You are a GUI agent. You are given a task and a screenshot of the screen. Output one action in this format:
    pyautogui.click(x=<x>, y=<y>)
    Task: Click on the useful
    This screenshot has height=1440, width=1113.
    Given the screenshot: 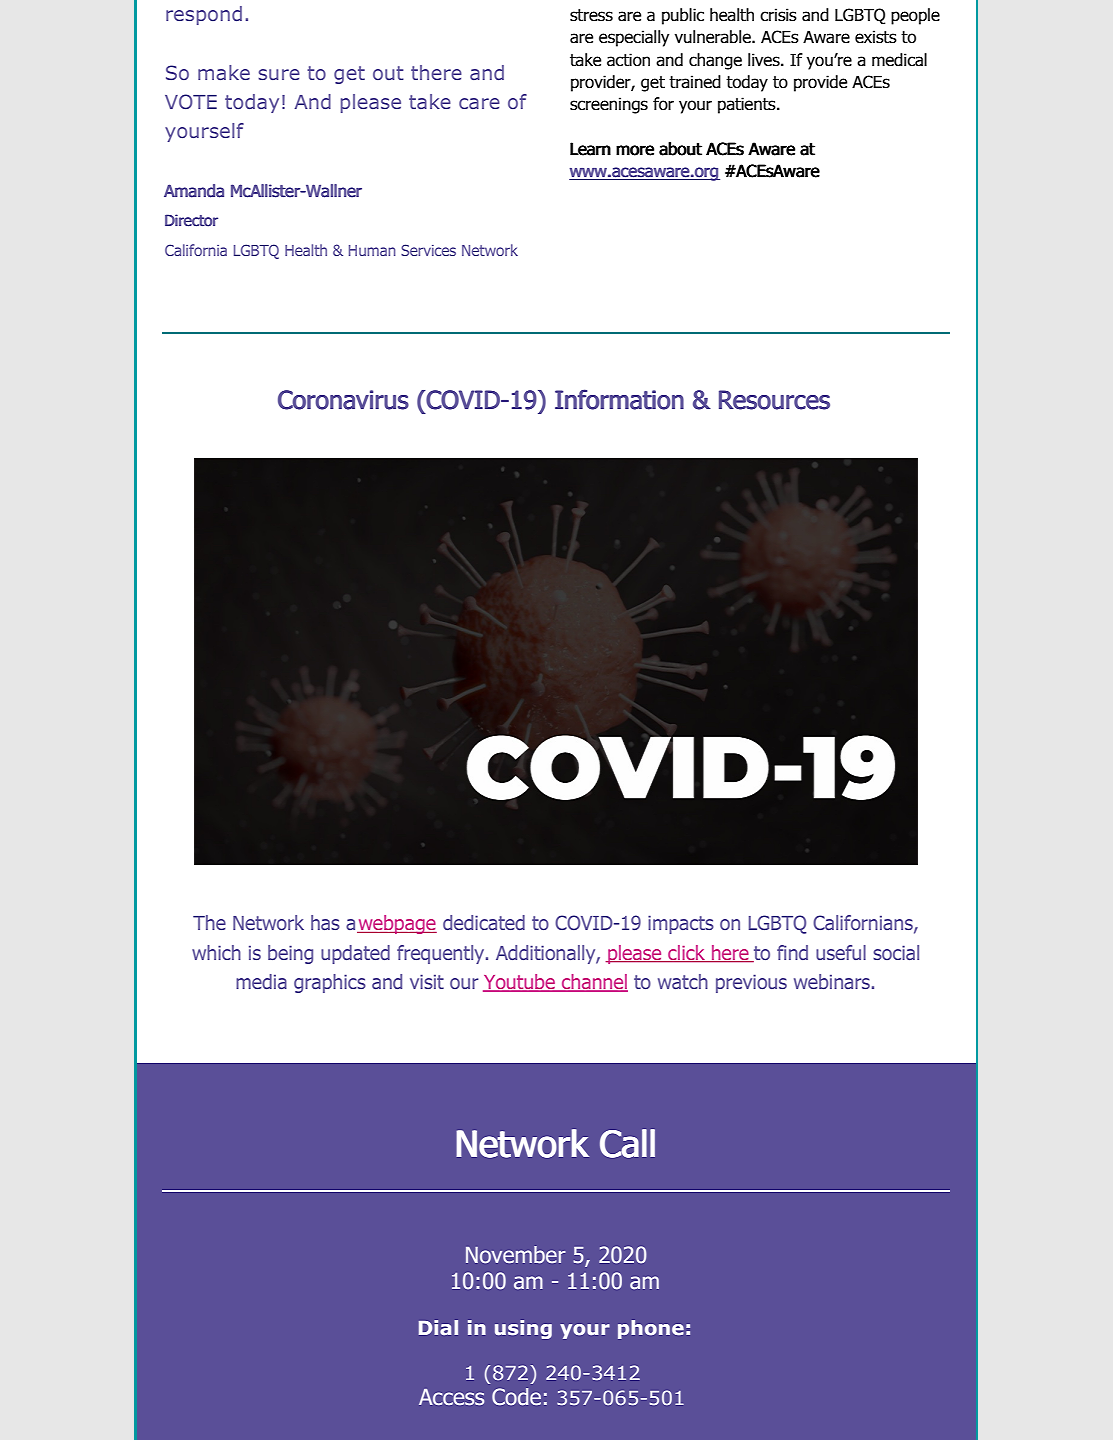 What is the action you would take?
    pyautogui.click(x=841, y=952)
